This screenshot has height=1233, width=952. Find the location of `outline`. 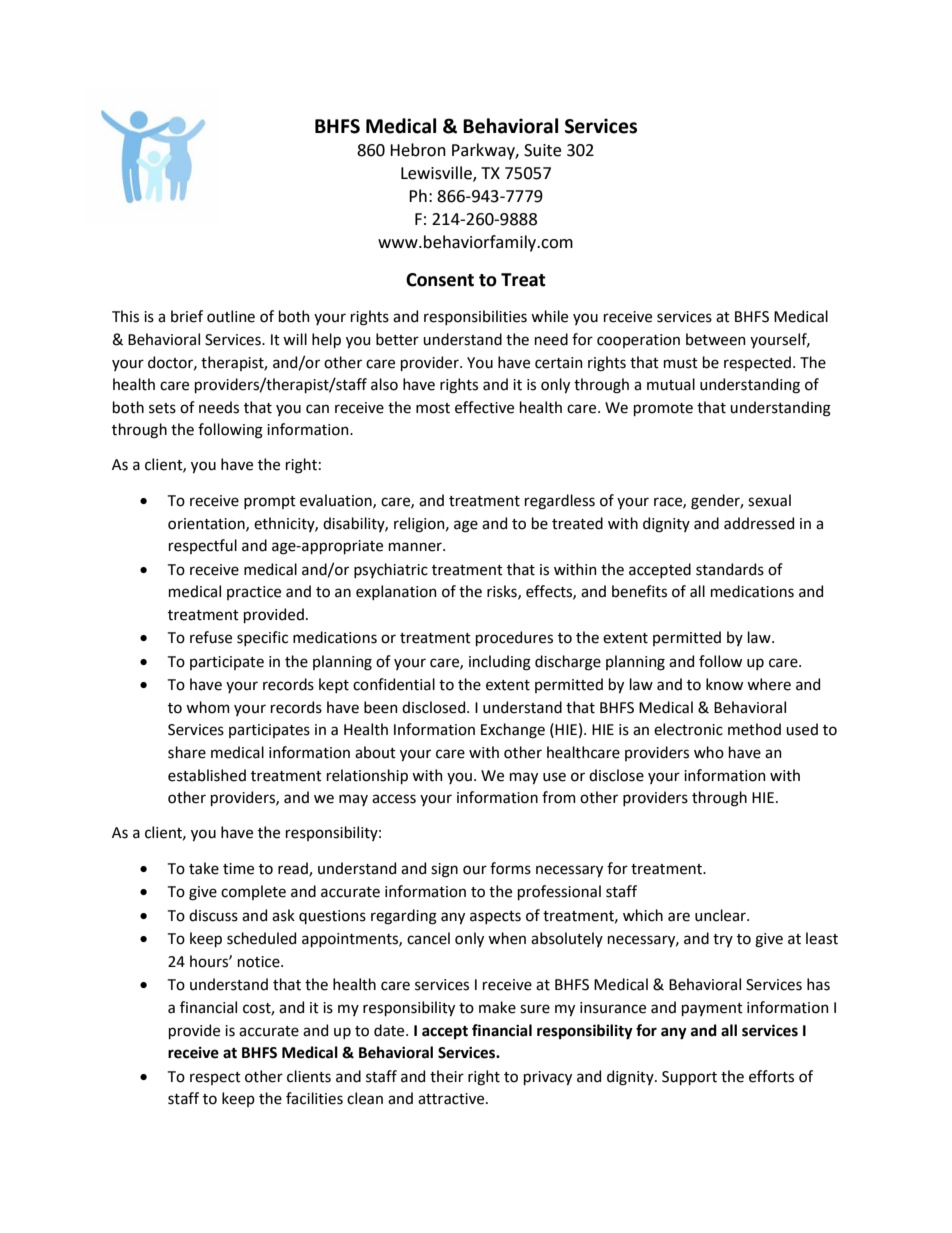

outline is located at coordinates (231, 316).
